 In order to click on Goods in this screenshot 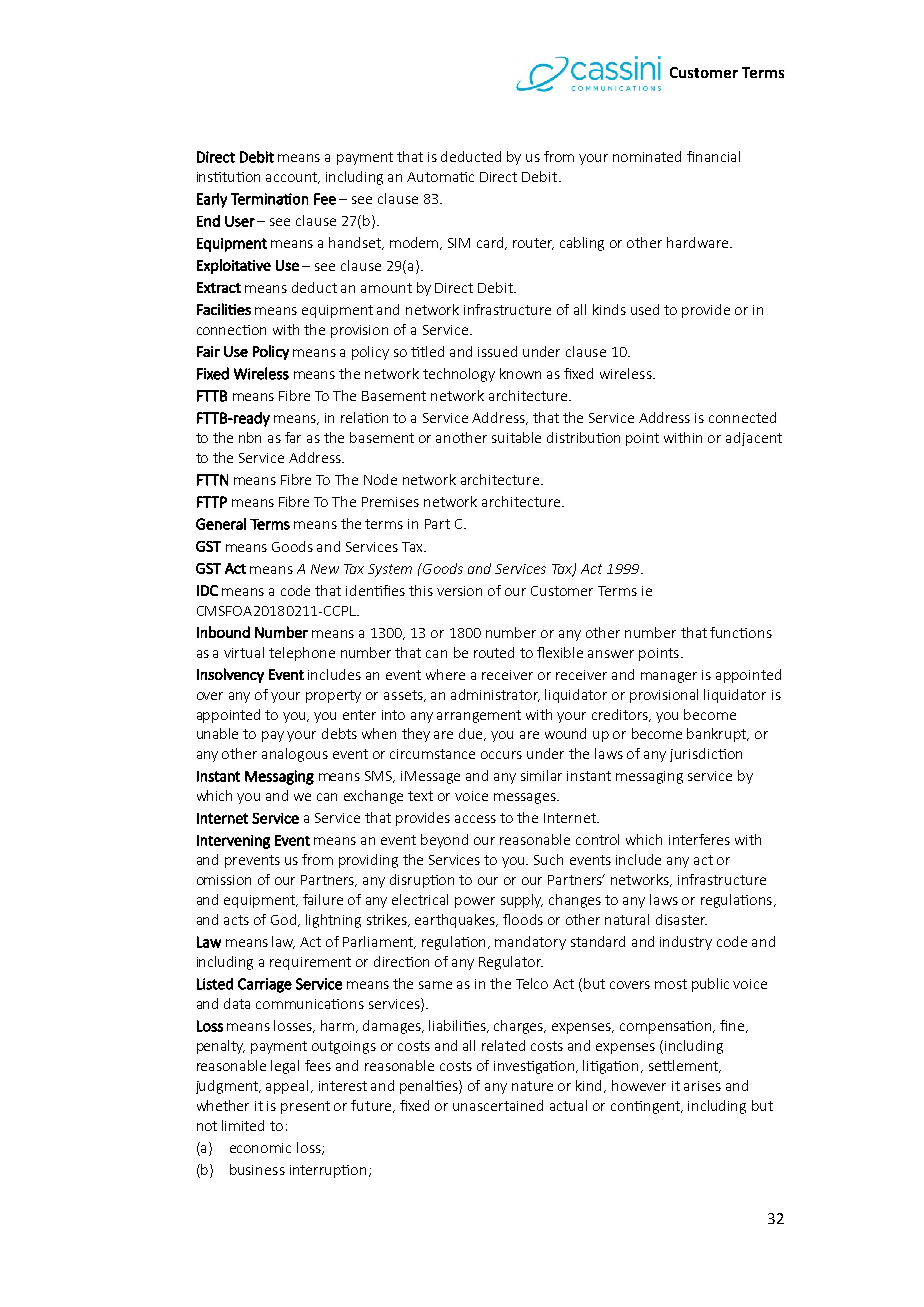, I will do `click(292, 546)`.
